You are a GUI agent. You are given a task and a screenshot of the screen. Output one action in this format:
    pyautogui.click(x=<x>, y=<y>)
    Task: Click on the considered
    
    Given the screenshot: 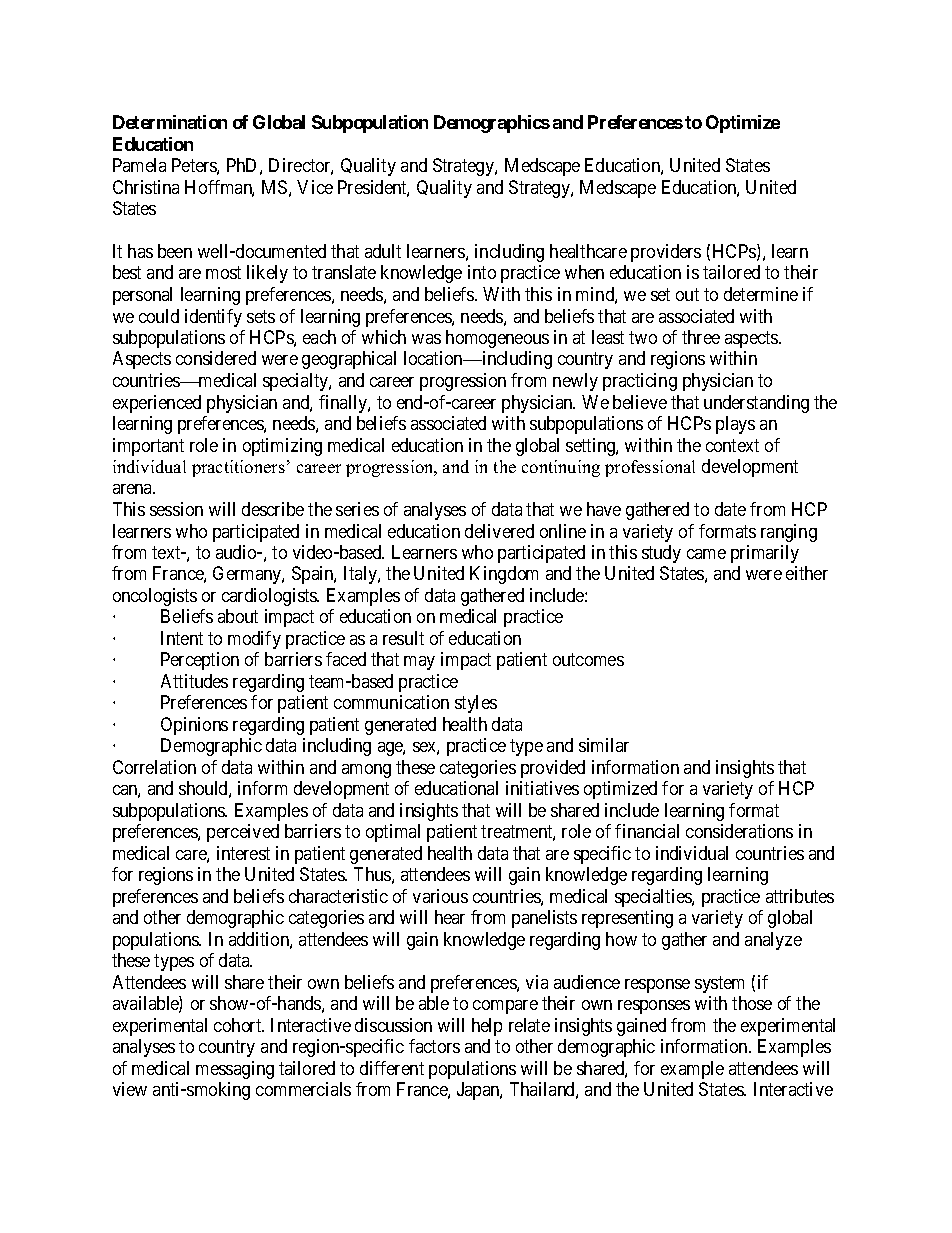 What is the action you would take?
    pyautogui.click(x=216, y=358)
